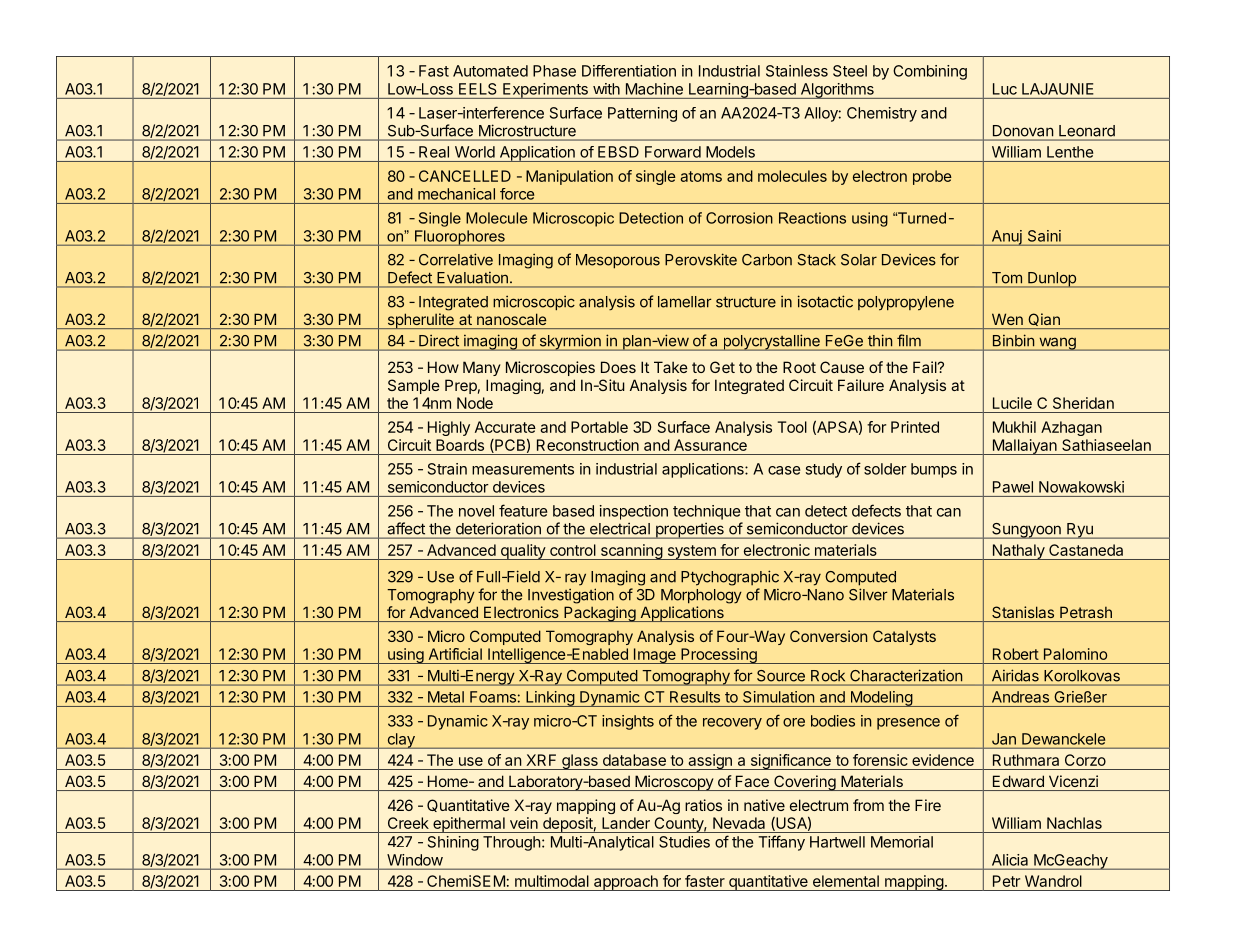 The height and width of the screenshot is (952, 1233). I want to click on Artificial, so click(455, 654).
